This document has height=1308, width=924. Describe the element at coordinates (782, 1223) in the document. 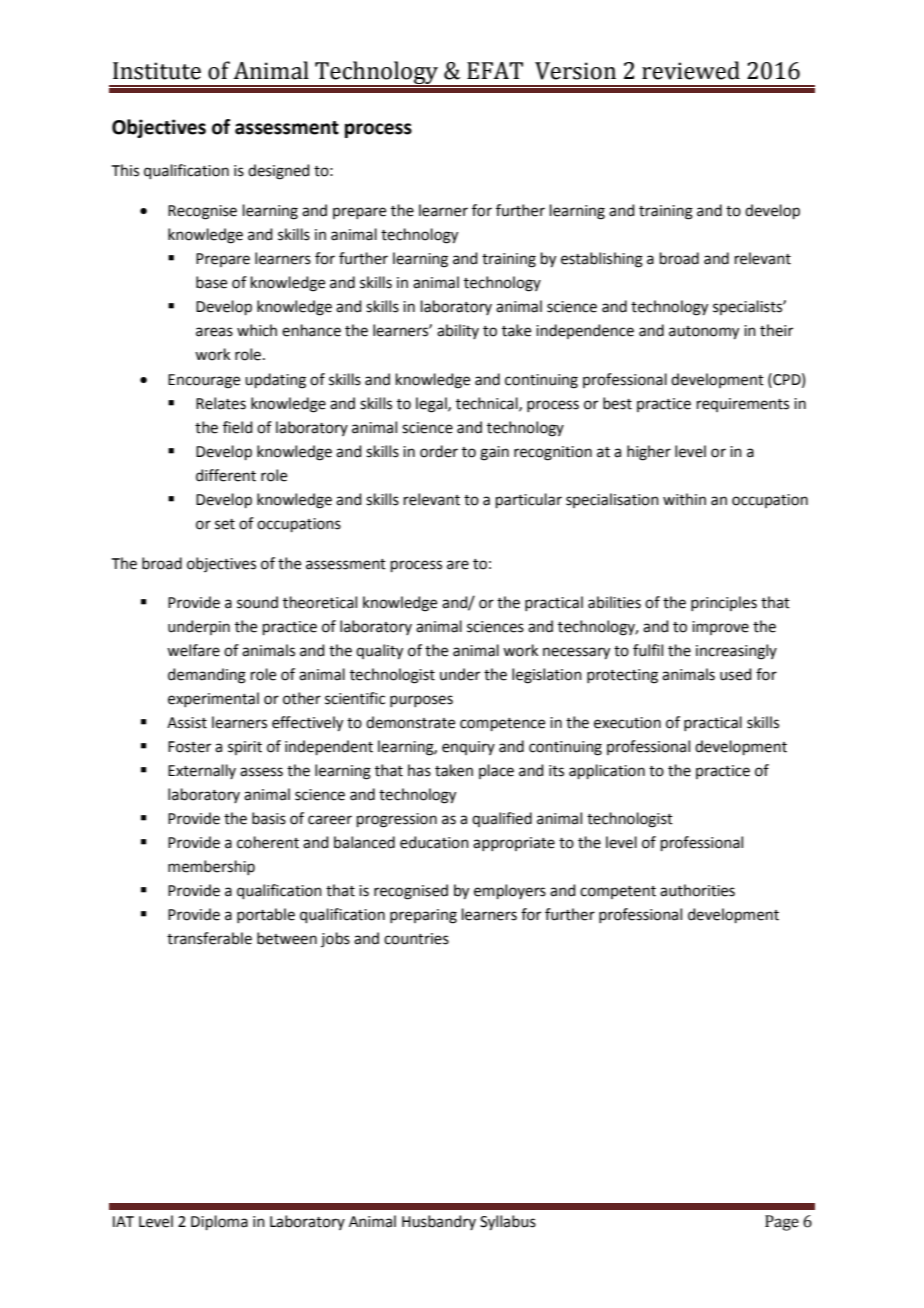

I see `Page` at that location.
